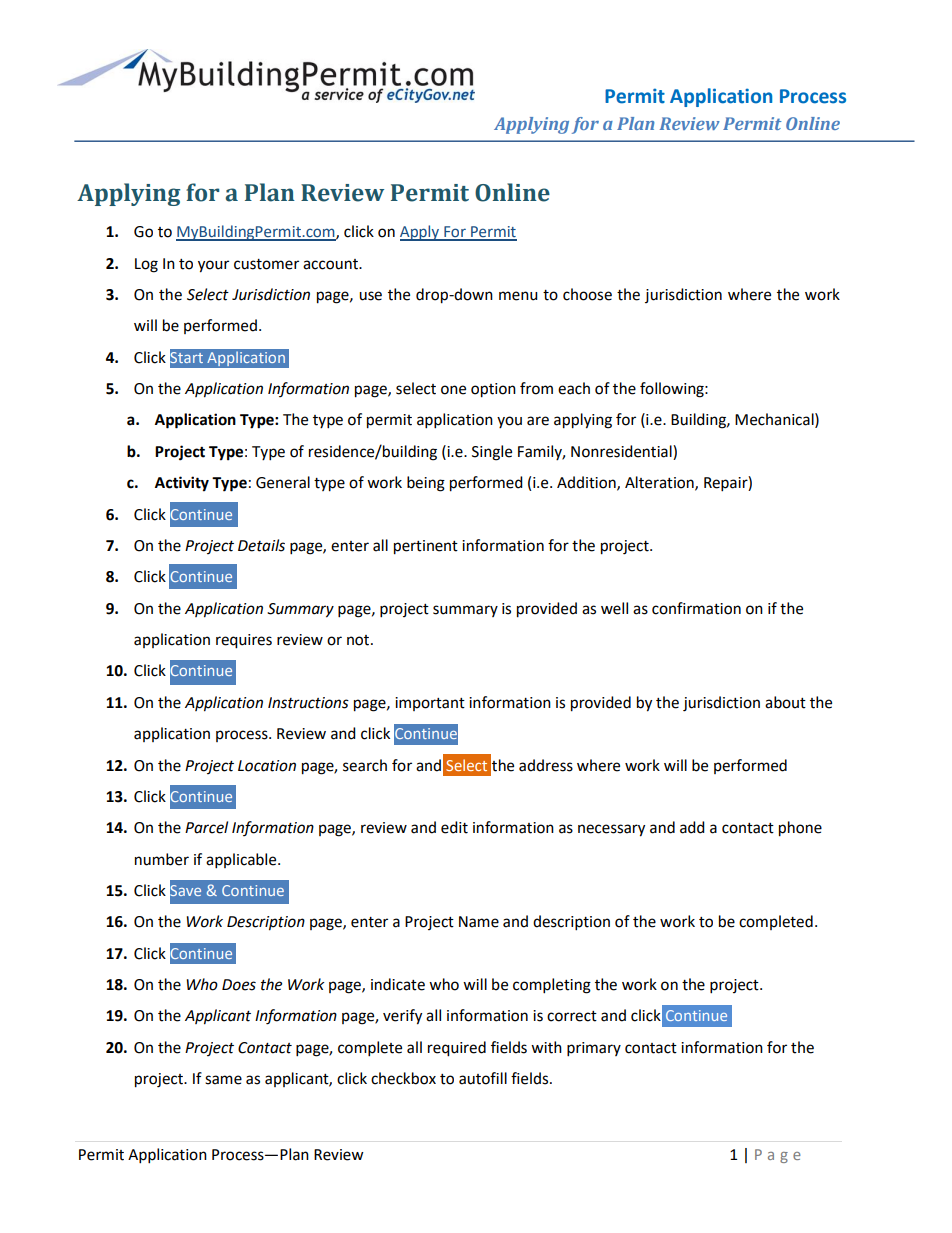 This screenshot has width=952, height=1233. I want to click on your, so click(213, 266).
